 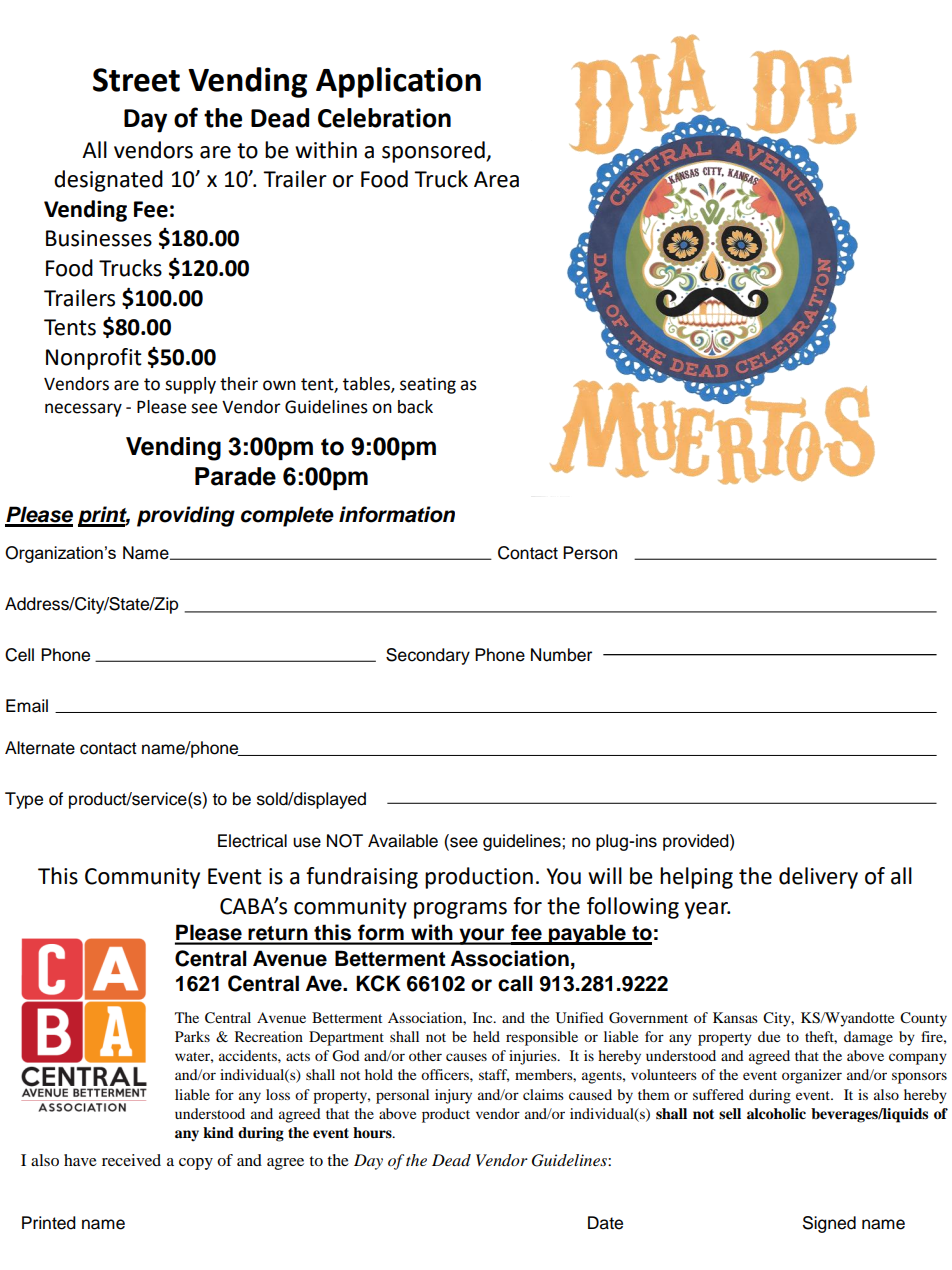 I want to click on received, so click(x=131, y=1160).
